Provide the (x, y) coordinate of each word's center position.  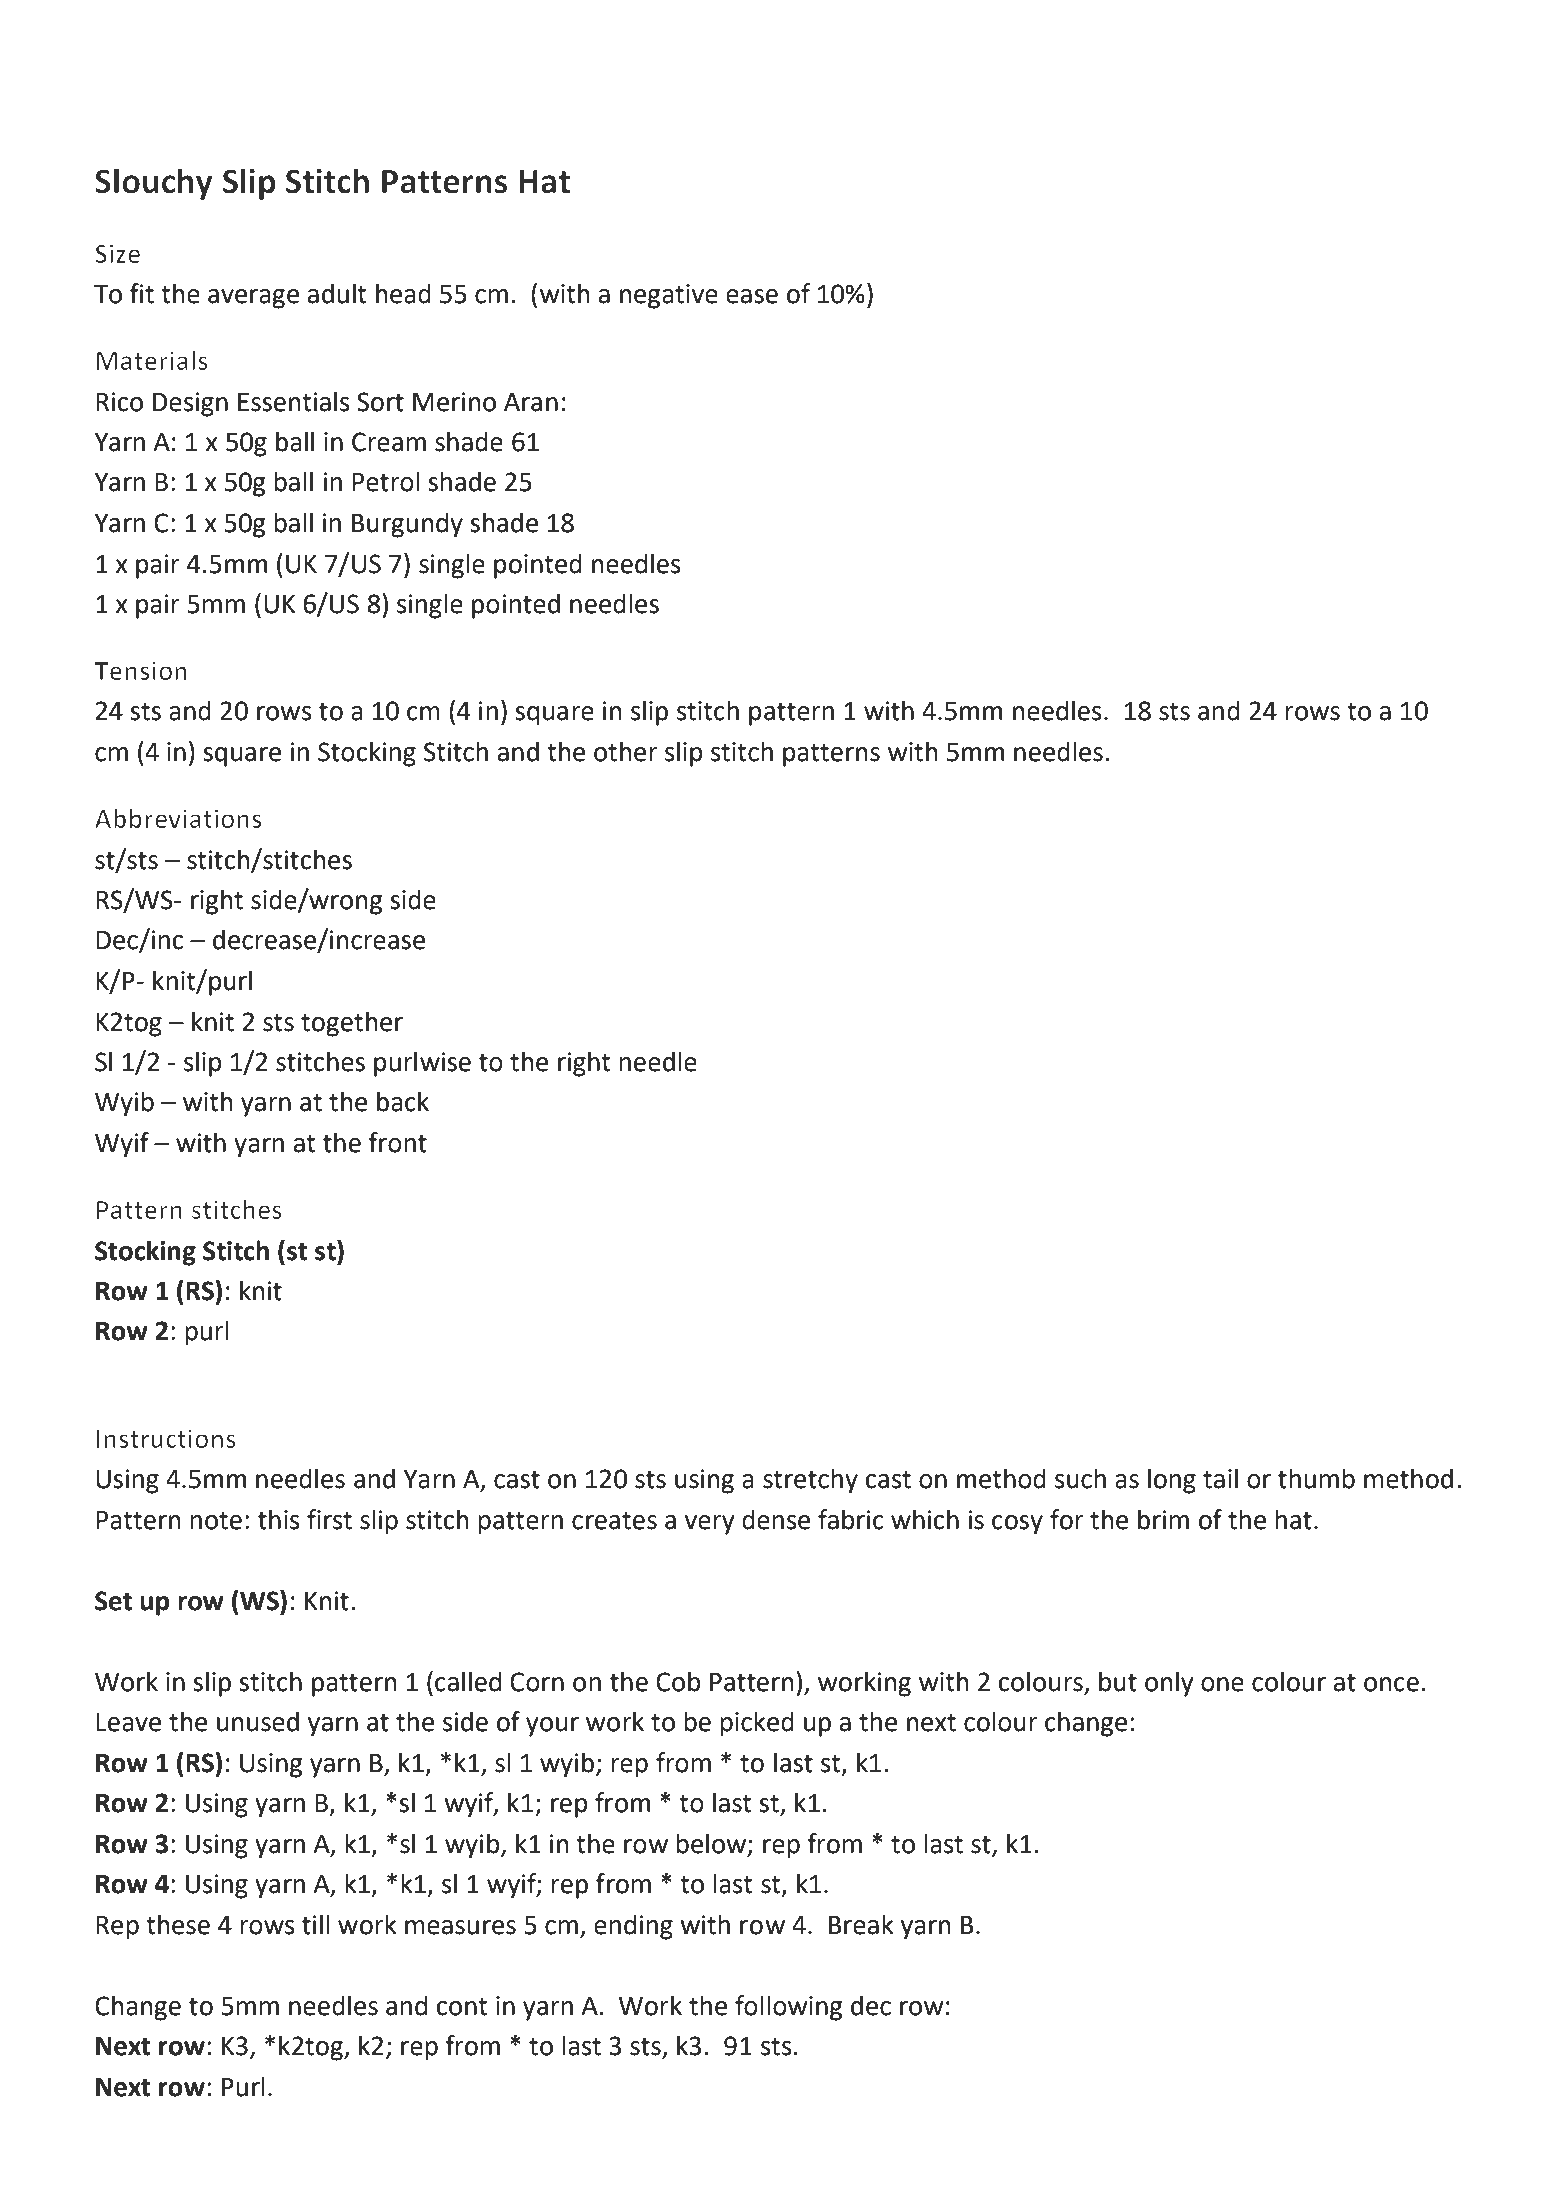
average (253, 299)
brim (1163, 1519)
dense (776, 1519)
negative (669, 296)
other (626, 751)
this (279, 1519)
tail (1220, 1478)
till (316, 1924)
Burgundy (407, 525)
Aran (531, 402)
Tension (140, 671)
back (403, 1101)
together (352, 1024)
